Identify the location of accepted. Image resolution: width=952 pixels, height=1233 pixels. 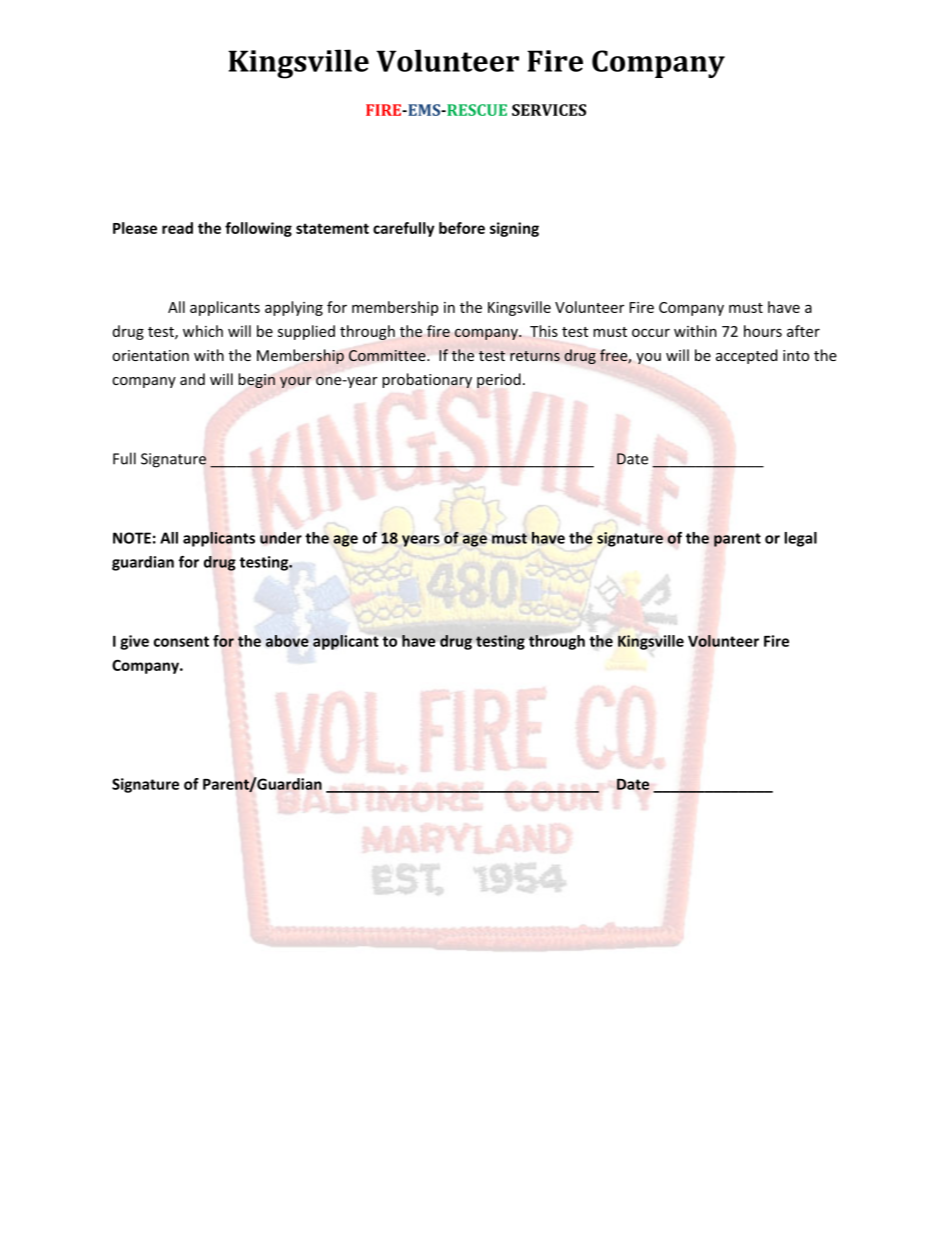
(747, 356).
